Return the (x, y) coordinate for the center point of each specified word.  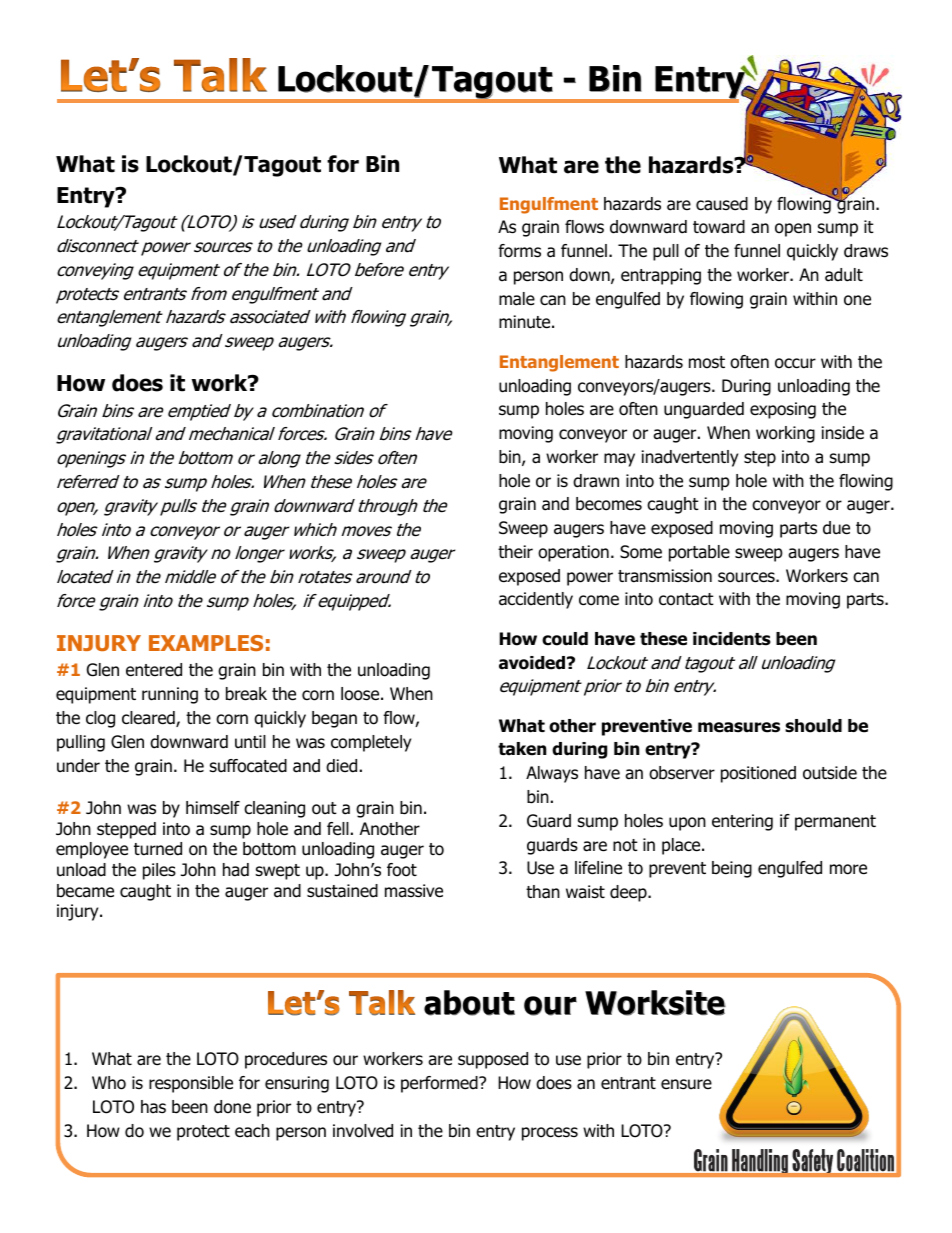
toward (719, 227)
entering (742, 822)
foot (402, 870)
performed (440, 1084)
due (836, 528)
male (517, 299)
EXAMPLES (206, 643)
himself (213, 807)
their (515, 551)
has (153, 1107)
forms (519, 251)
